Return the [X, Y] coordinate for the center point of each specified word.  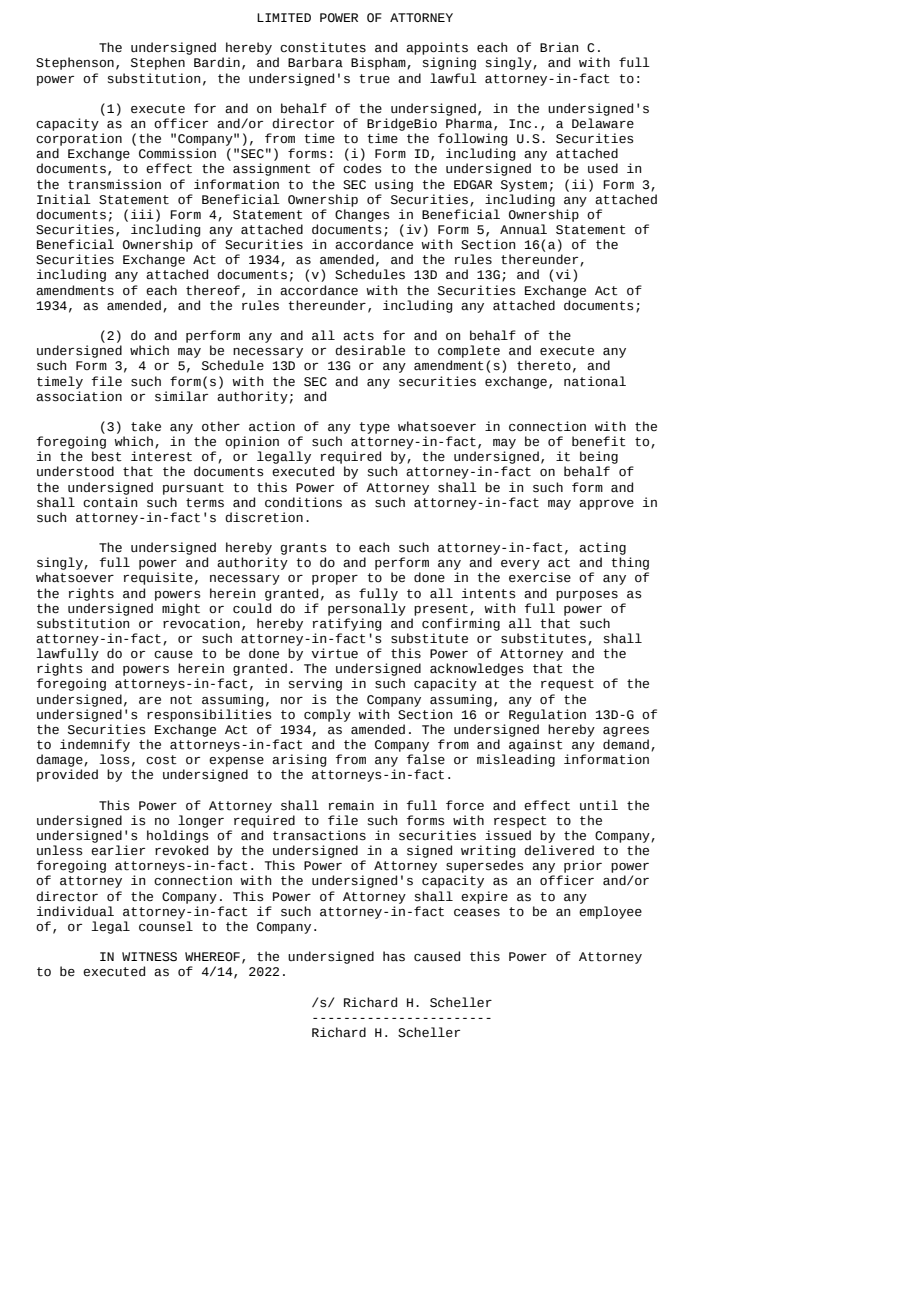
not [181, 700]
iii [142, 214]
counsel [166, 926]
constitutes [323, 47]
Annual [523, 229]
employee [610, 912]
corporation [79, 139]
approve [606, 505]
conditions [303, 502]
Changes [362, 215]
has [394, 956]
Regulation [547, 715]
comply [327, 715]
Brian [559, 47]
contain [110, 502]
